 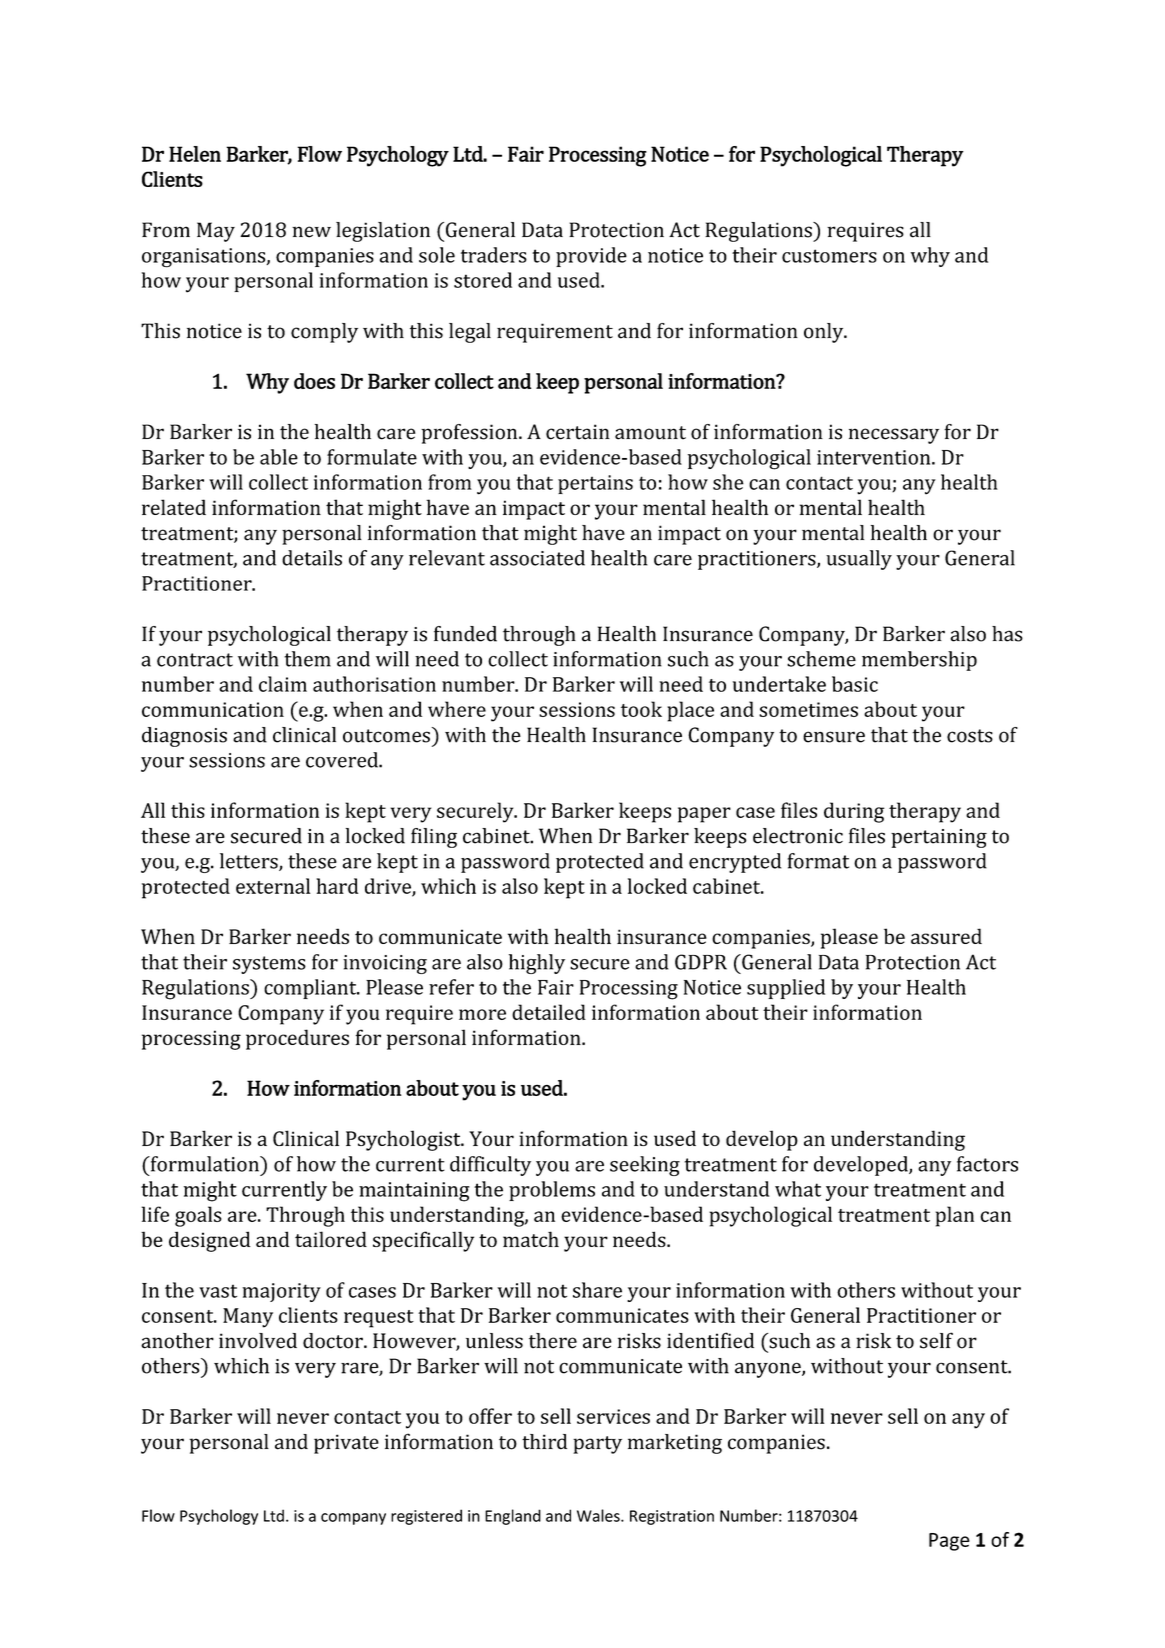 What do you see at coordinates (312, 558) in the page?
I see `details` at bounding box center [312, 558].
